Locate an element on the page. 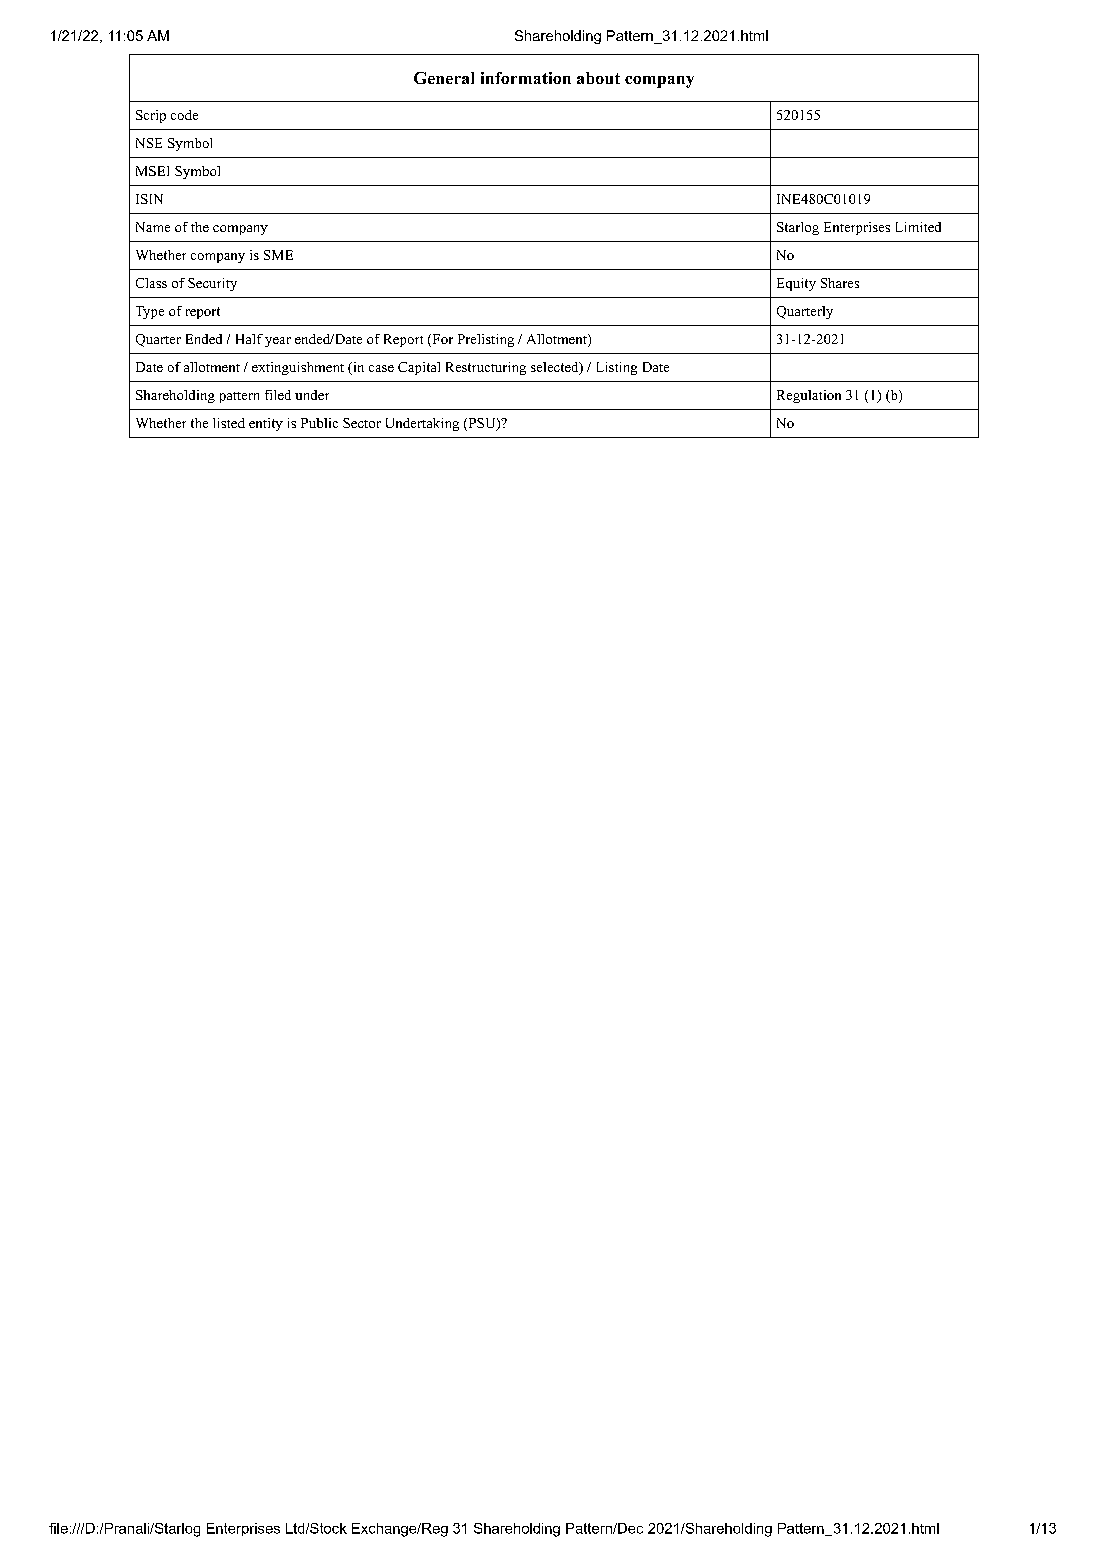 Image resolution: width=1106 pixels, height=1565 pixels. ISIN is located at coordinates (149, 199).
